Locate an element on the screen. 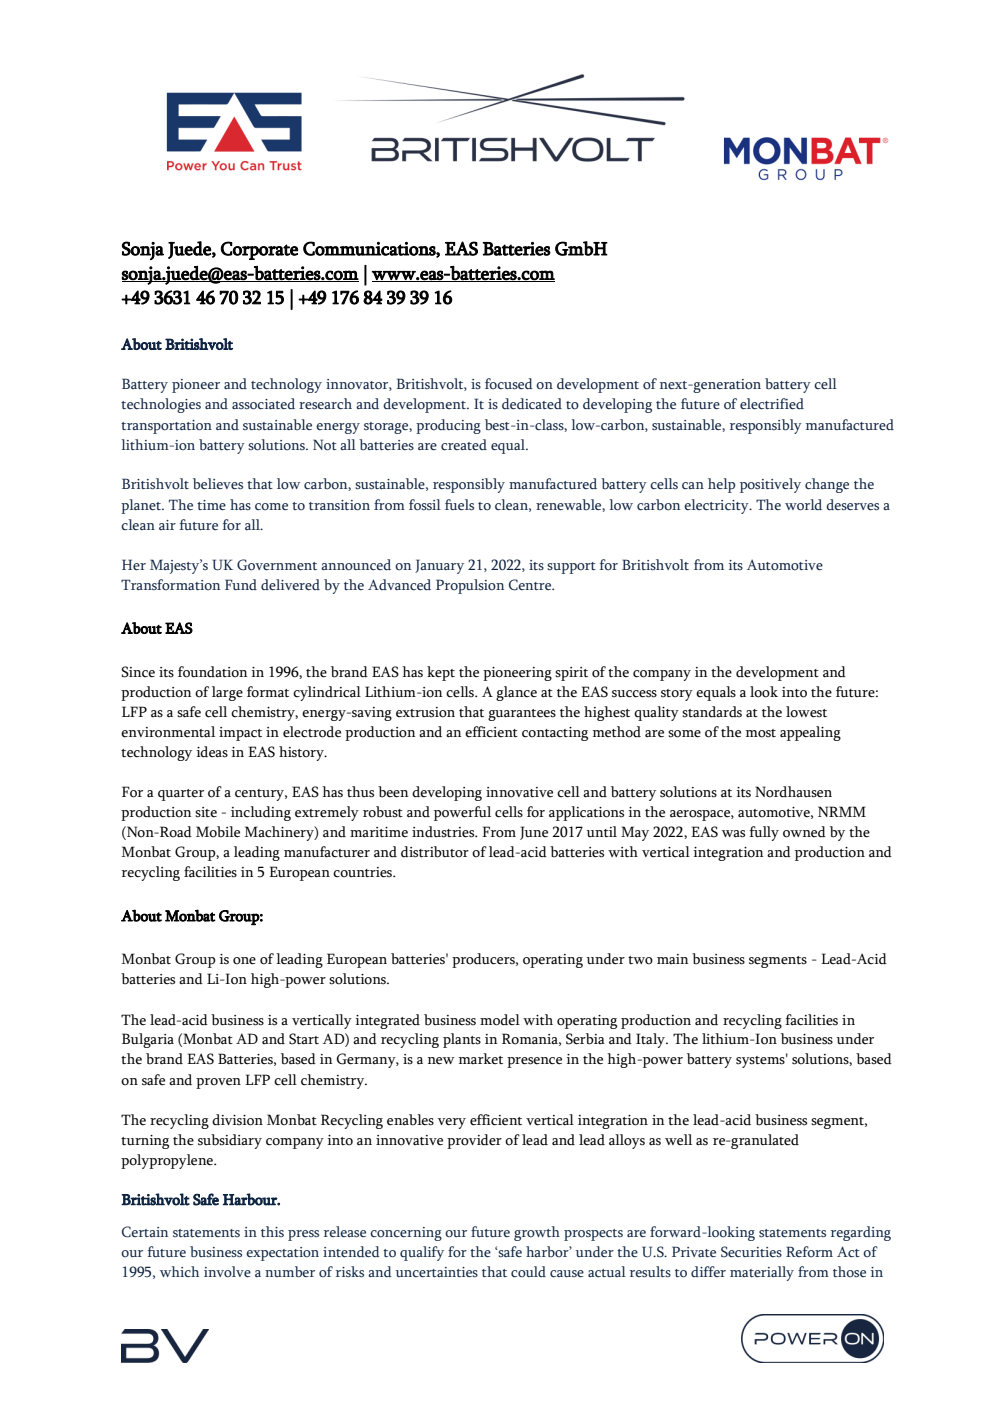  Securities is located at coordinates (751, 1252).
